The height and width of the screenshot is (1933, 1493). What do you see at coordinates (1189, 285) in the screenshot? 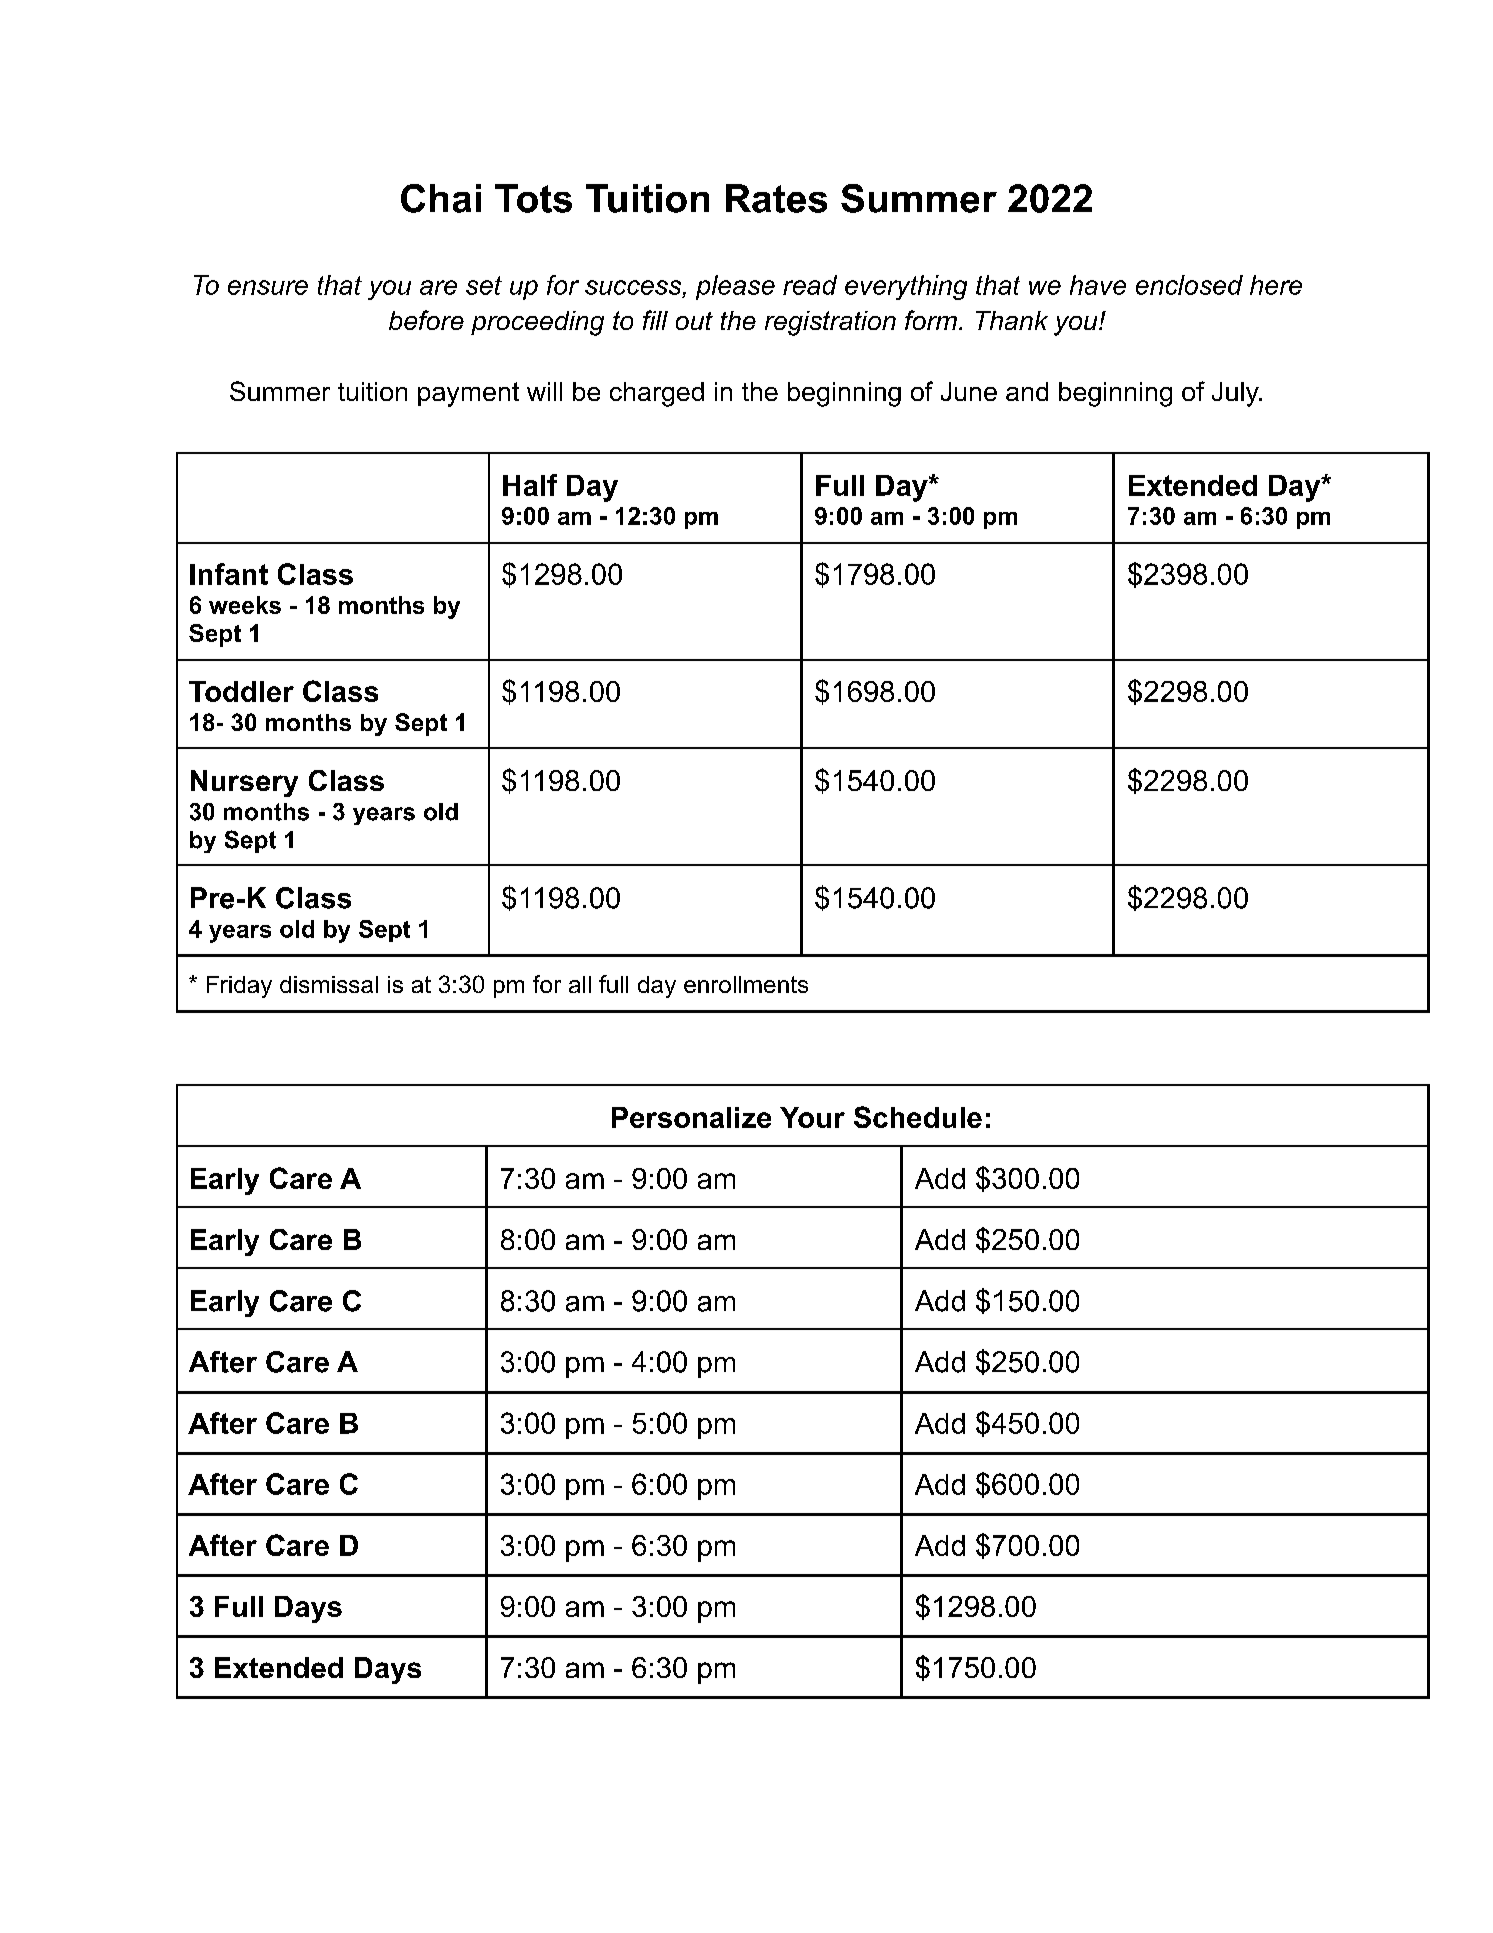
I see `enclosed` at bounding box center [1189, 285].
